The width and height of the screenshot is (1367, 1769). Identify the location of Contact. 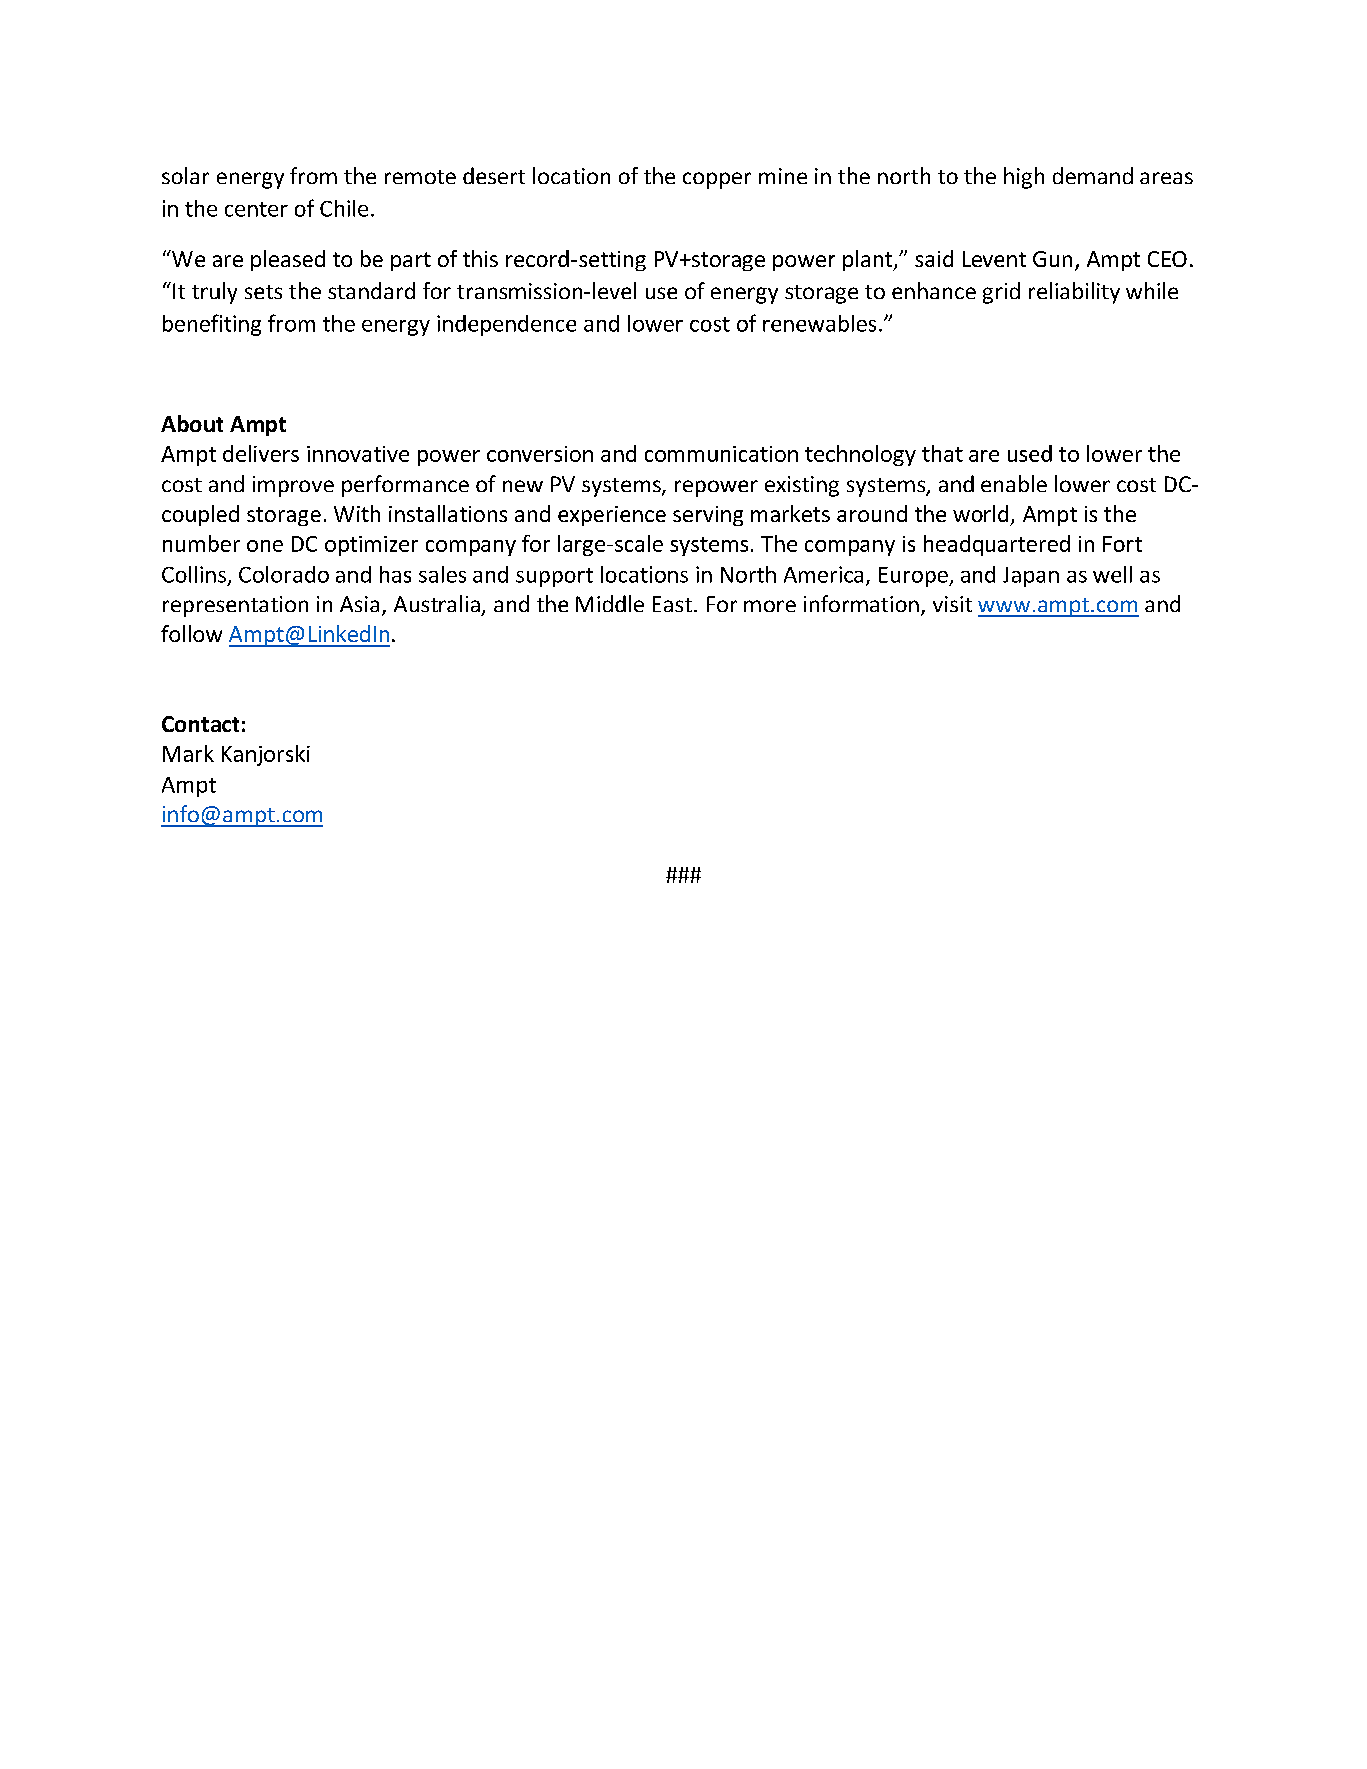
(200, 724).
